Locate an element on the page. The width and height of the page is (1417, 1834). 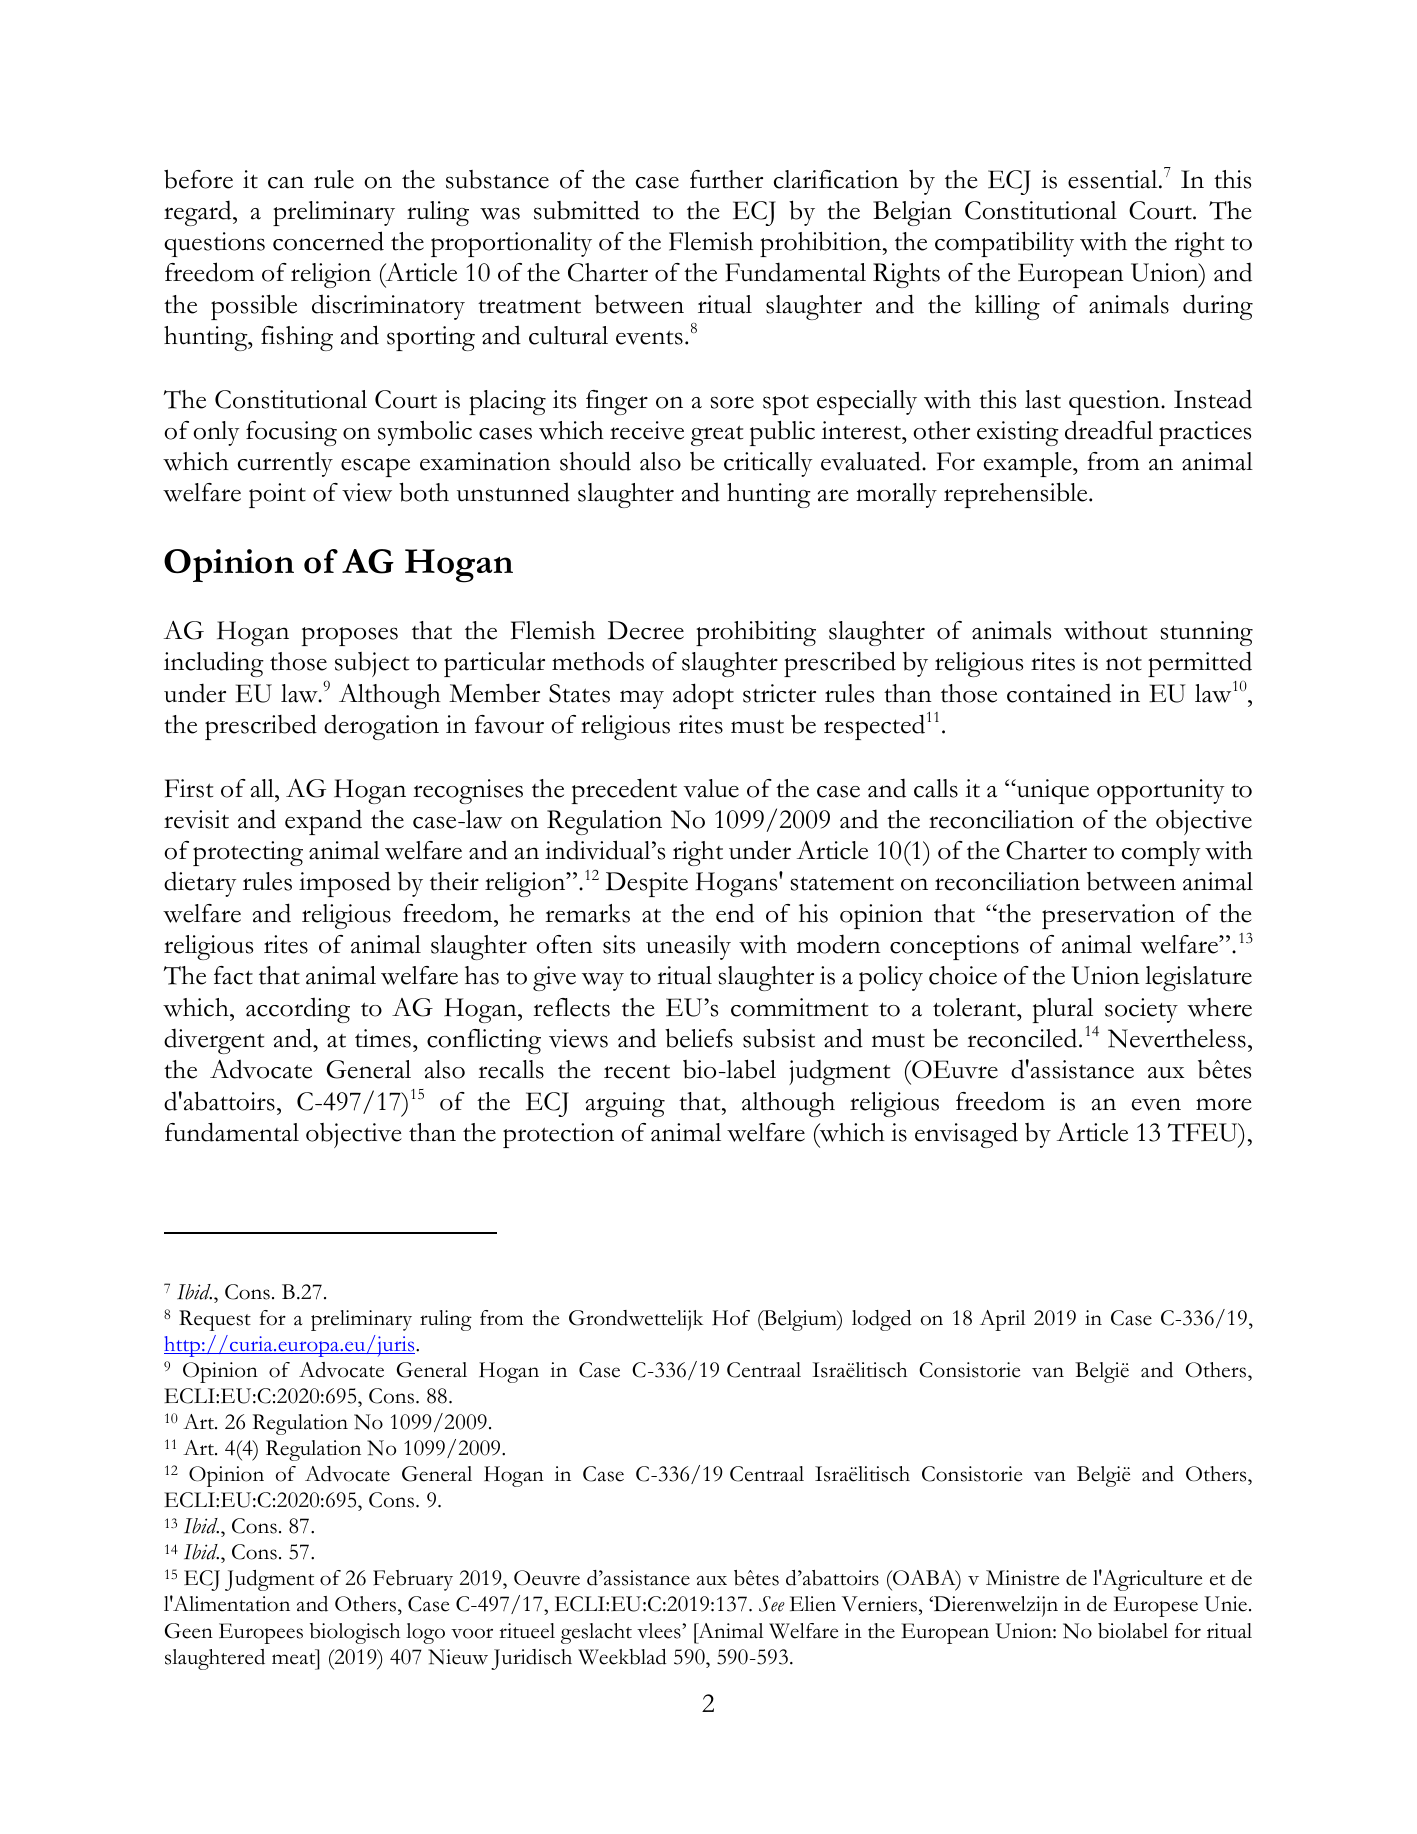
compatibility is located at coordinates (1004, 244).
